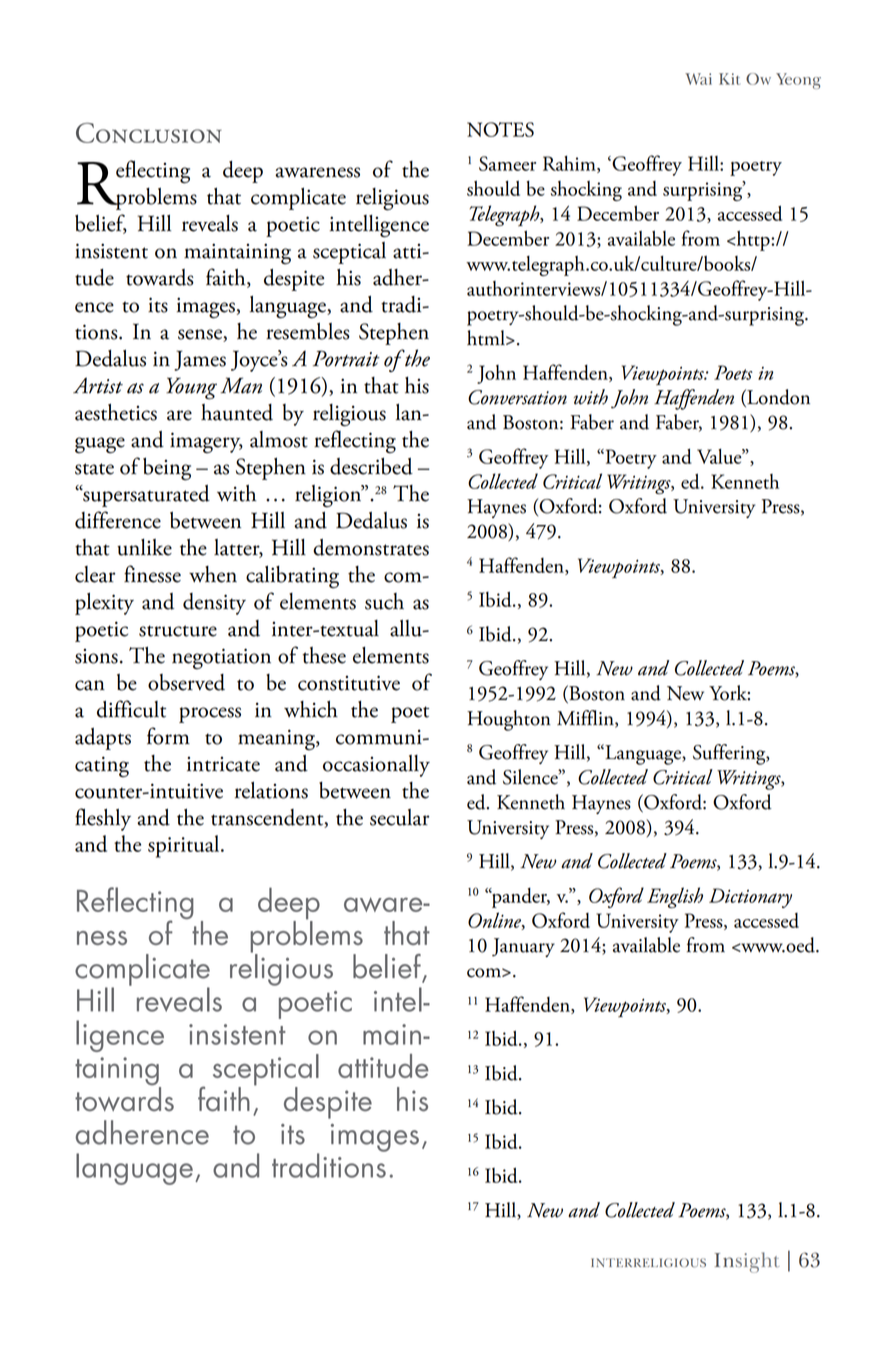  What do you see at coordinates (675, 897) in the screenshot?
I see `English` at bounding box center [675, 897].
